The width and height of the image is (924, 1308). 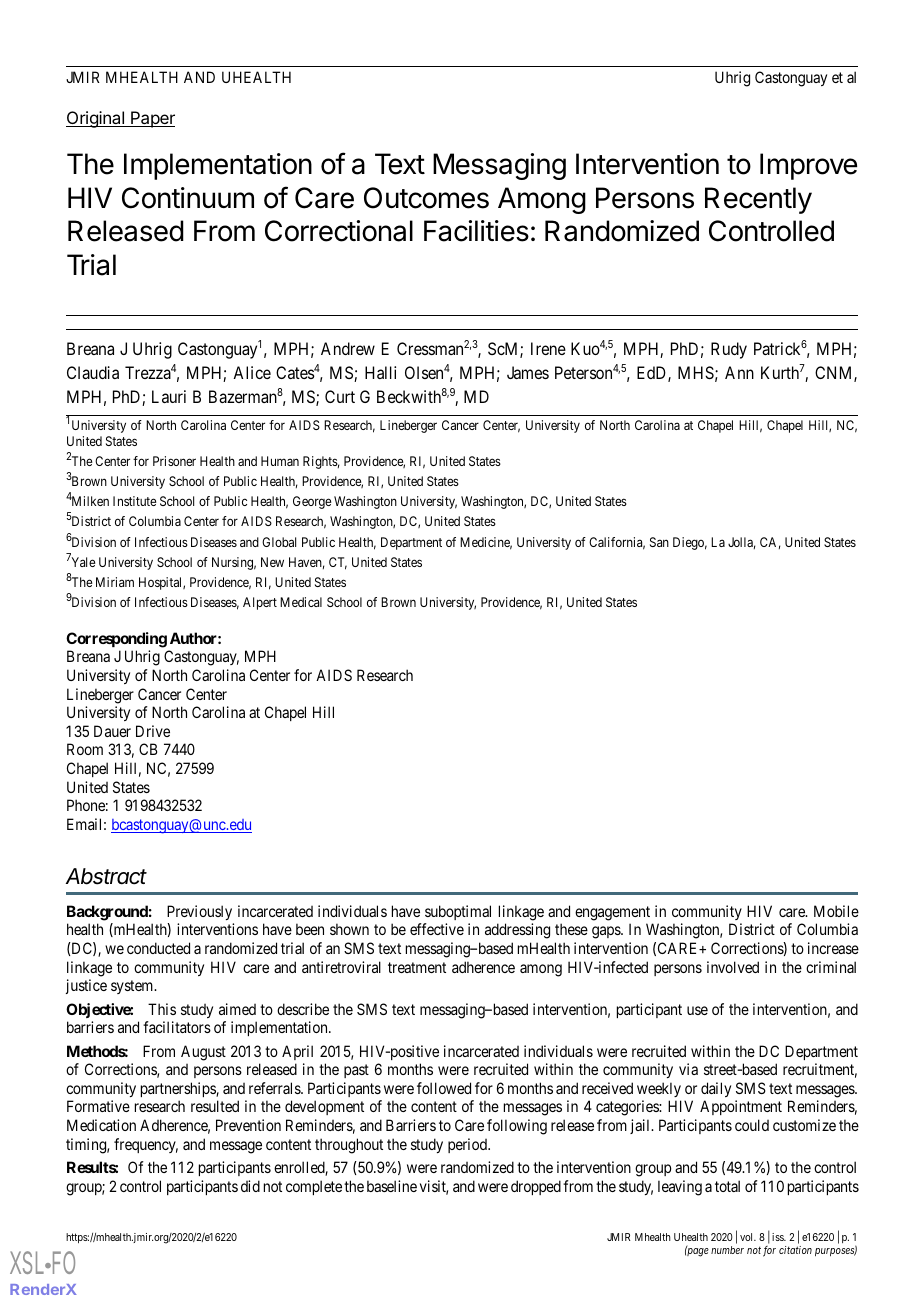 What do you see at coordinates (162, 1009) in the image?
I see `This` at bounding box center [162, 1009].
